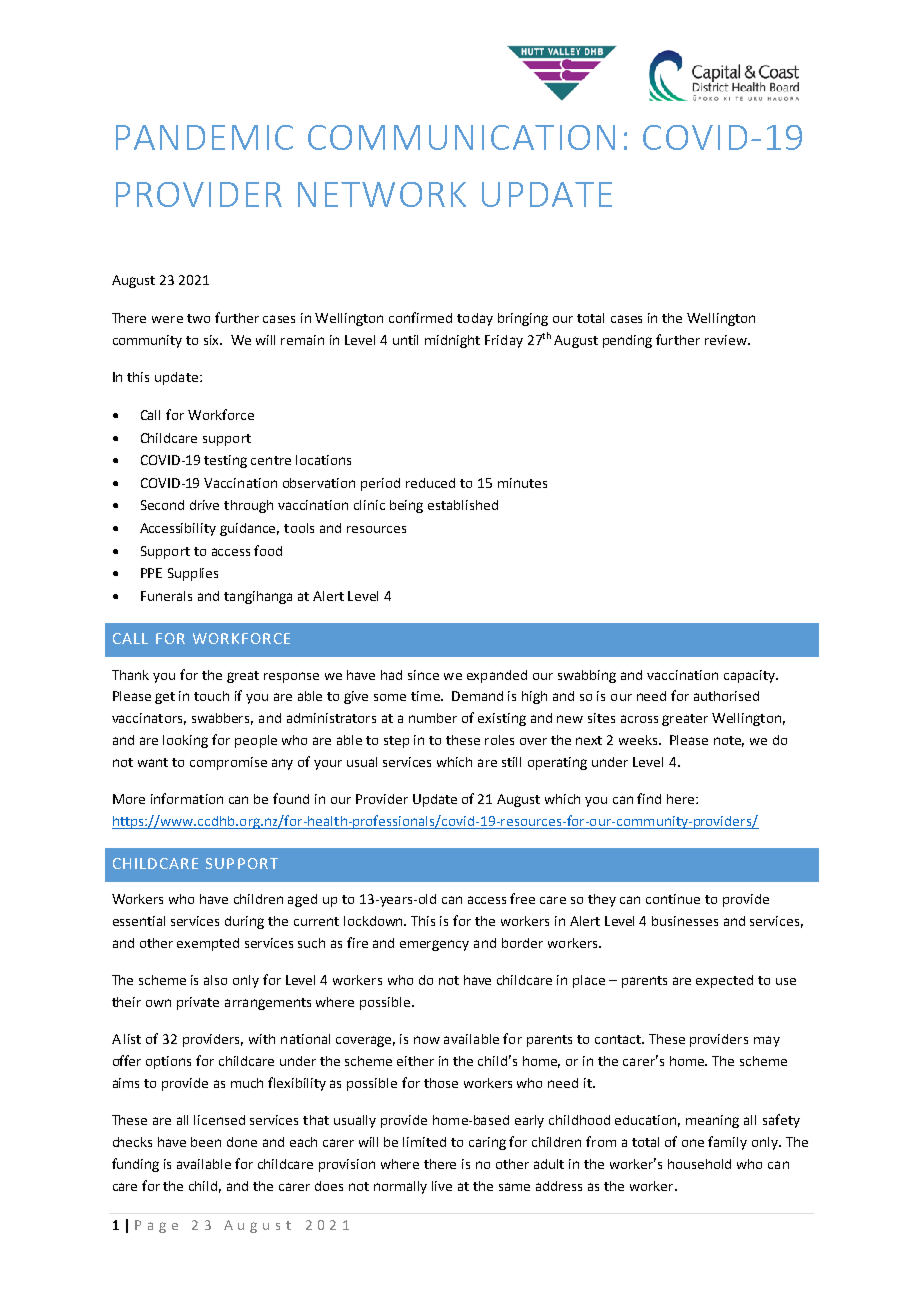 This page has height=1308, width=924. Describe the element at coordinates (206, 1142) in the page. I see `been` at that location.
